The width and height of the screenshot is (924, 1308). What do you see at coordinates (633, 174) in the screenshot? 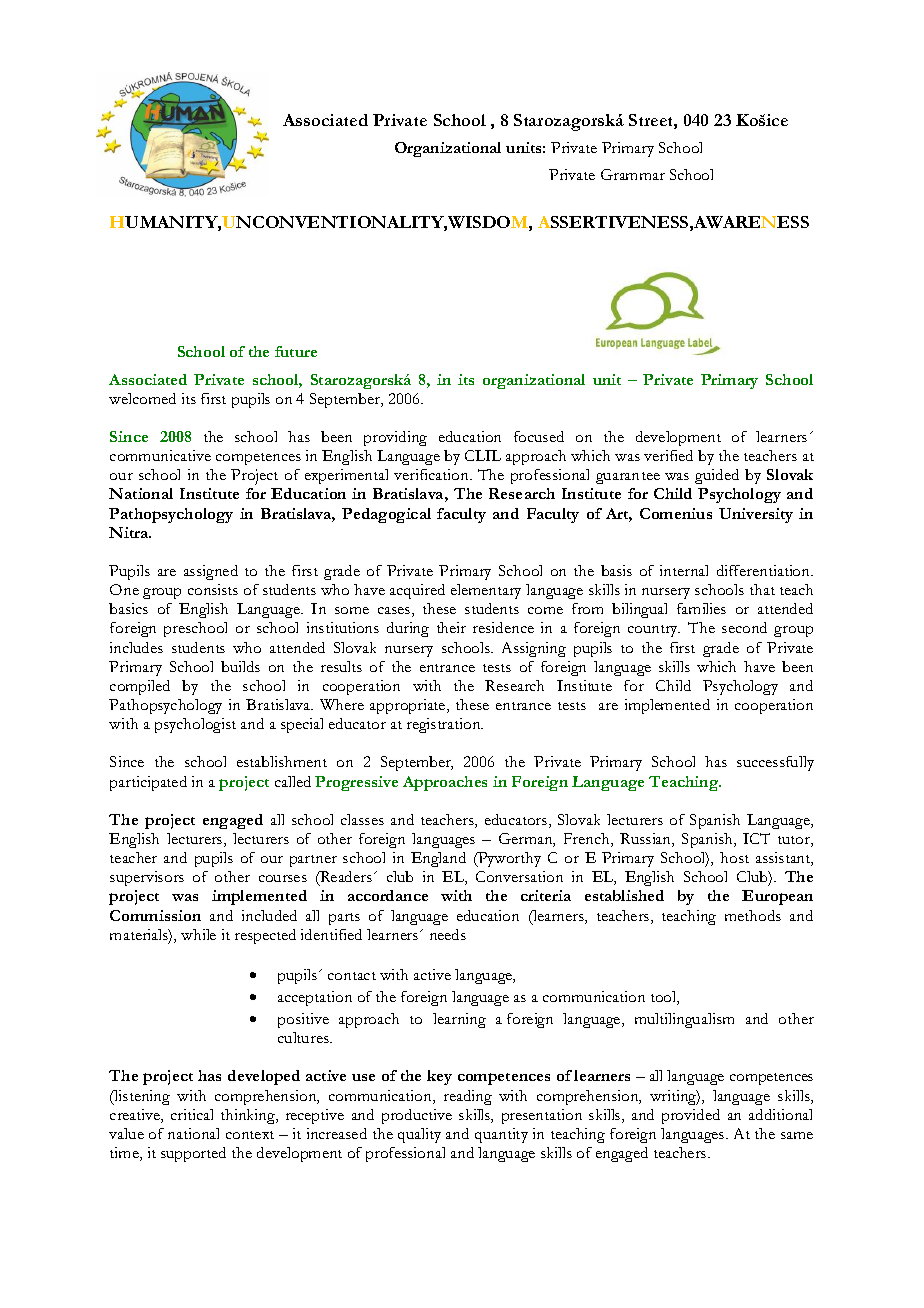
I see `Grammar` at bounding box center [633, 174].
